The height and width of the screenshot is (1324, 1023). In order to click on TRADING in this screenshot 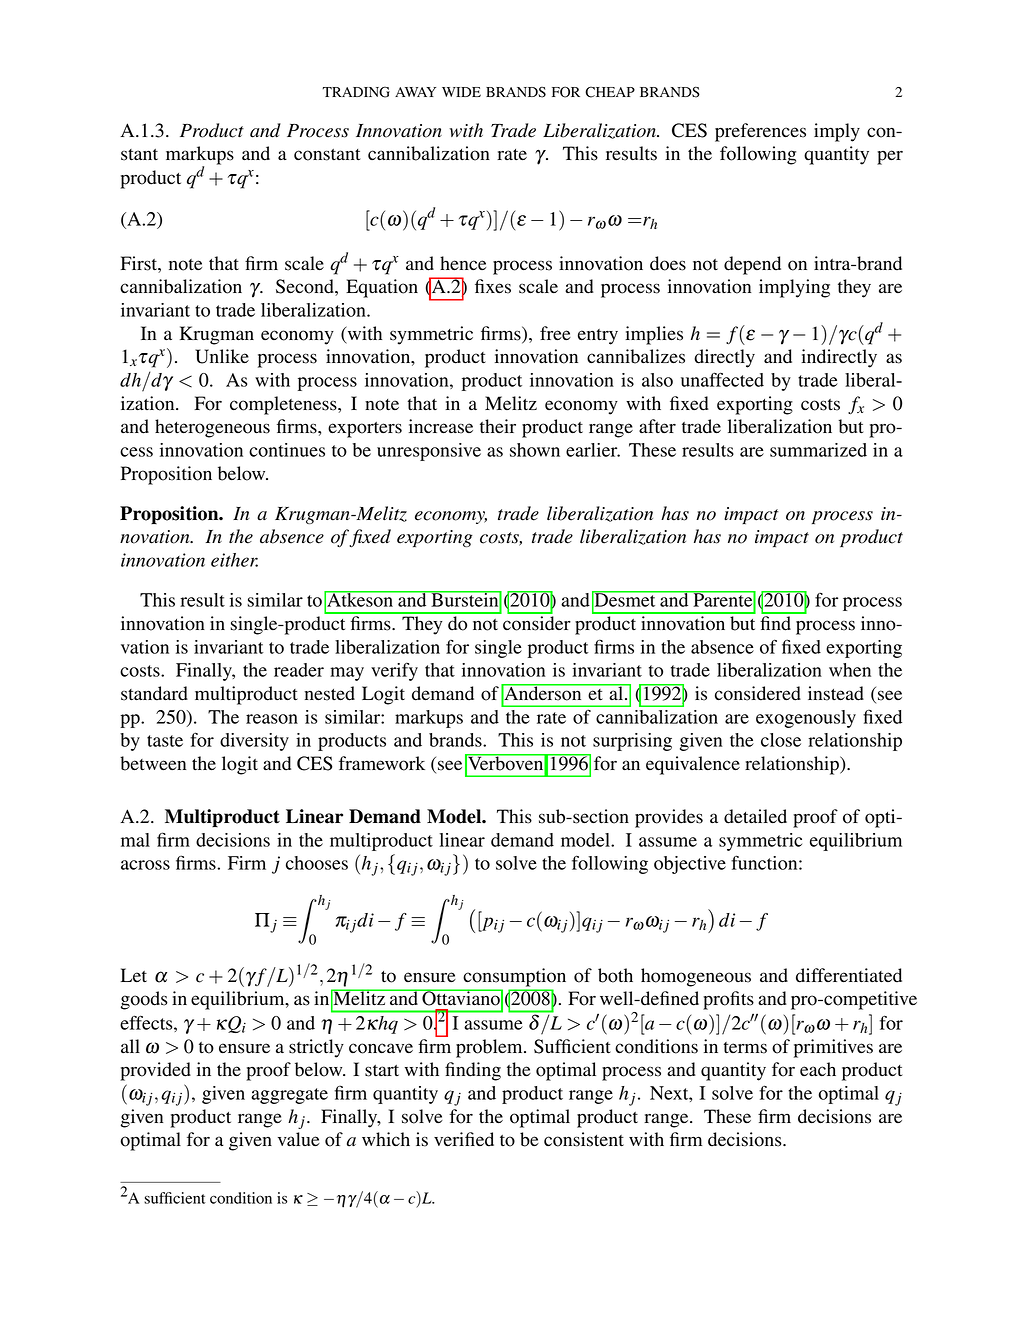, I will do `click(356, 92)`.
